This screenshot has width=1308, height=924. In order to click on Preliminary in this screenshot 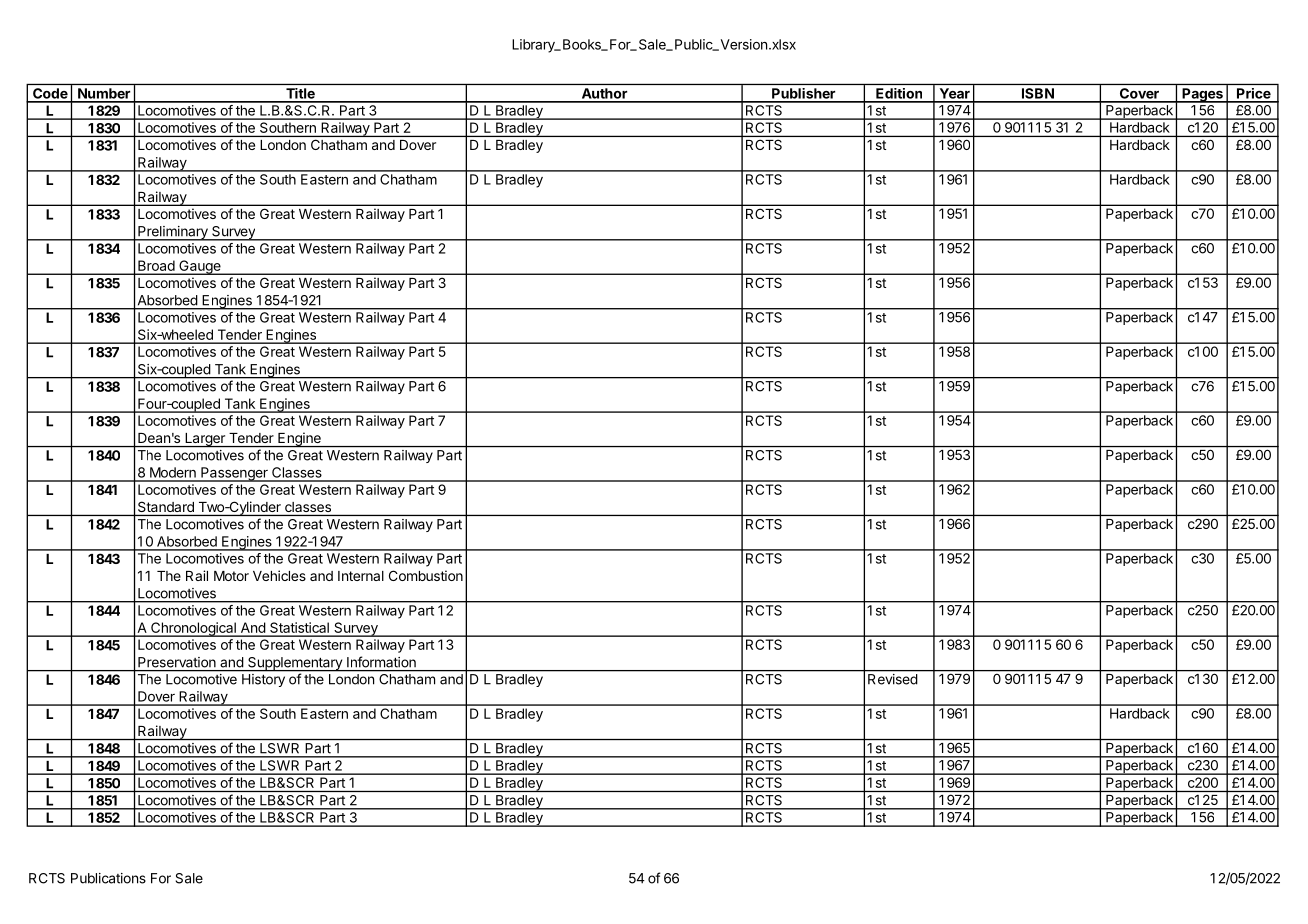, I will do `click(173, 233)`.
